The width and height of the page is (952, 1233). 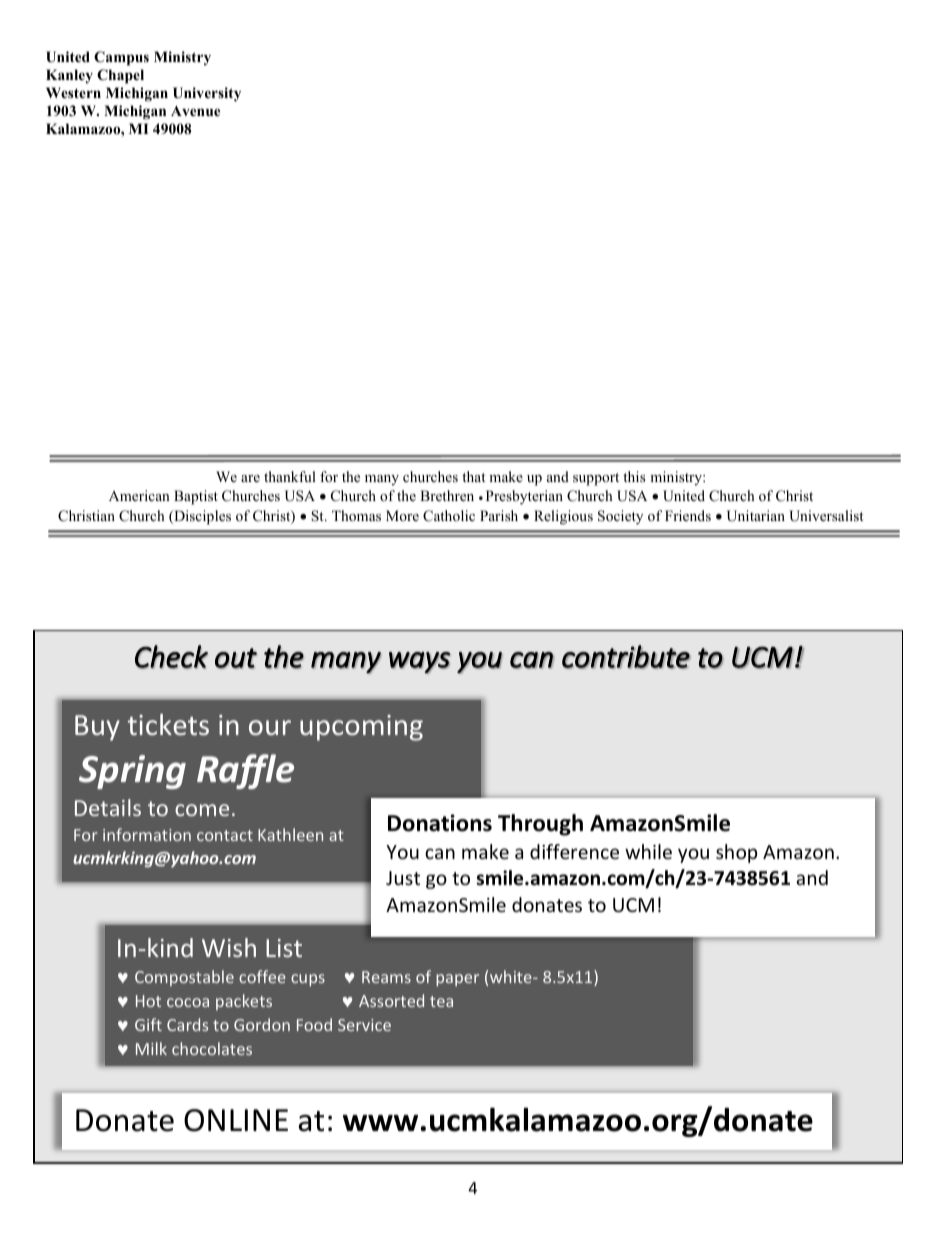 I want to click on American, so click(x=139, y=495).
